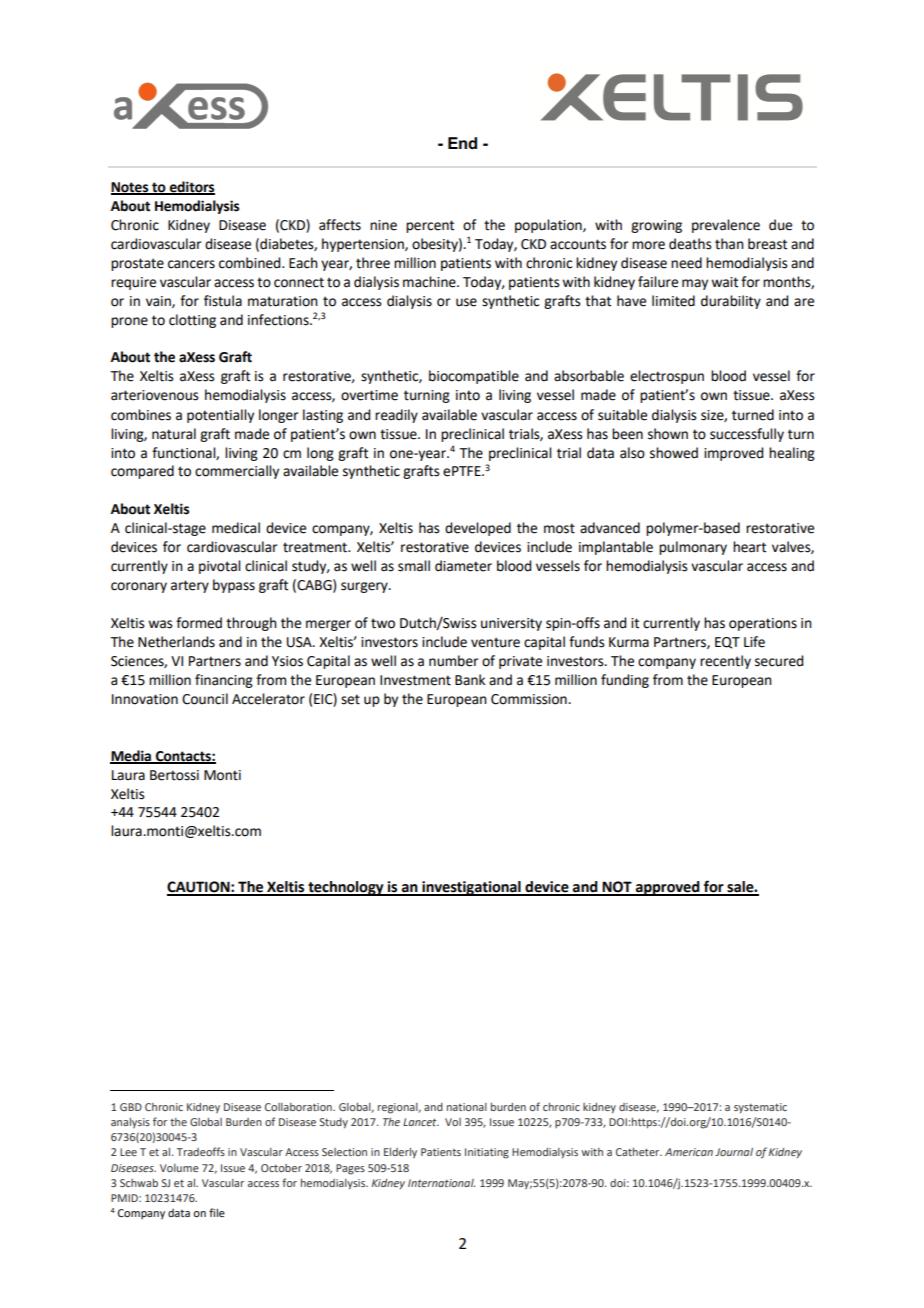 Image resolution: width=924 pixels, height=1308 pixels. Describe the element at coordinates (462, 143) in the screenshot. I see `End` at that location.
